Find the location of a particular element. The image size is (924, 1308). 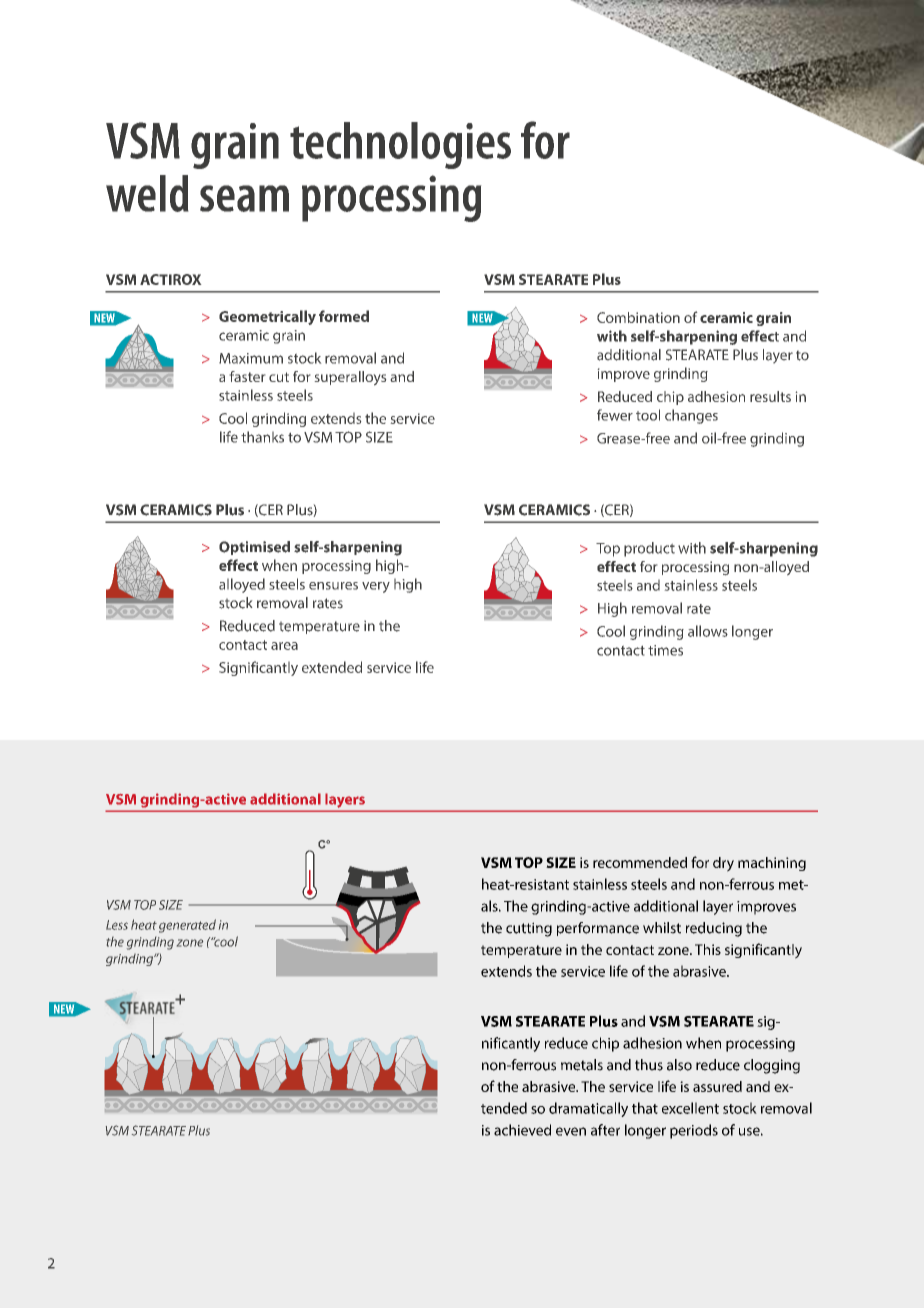

technologies is located at coordinates (400, 145).
